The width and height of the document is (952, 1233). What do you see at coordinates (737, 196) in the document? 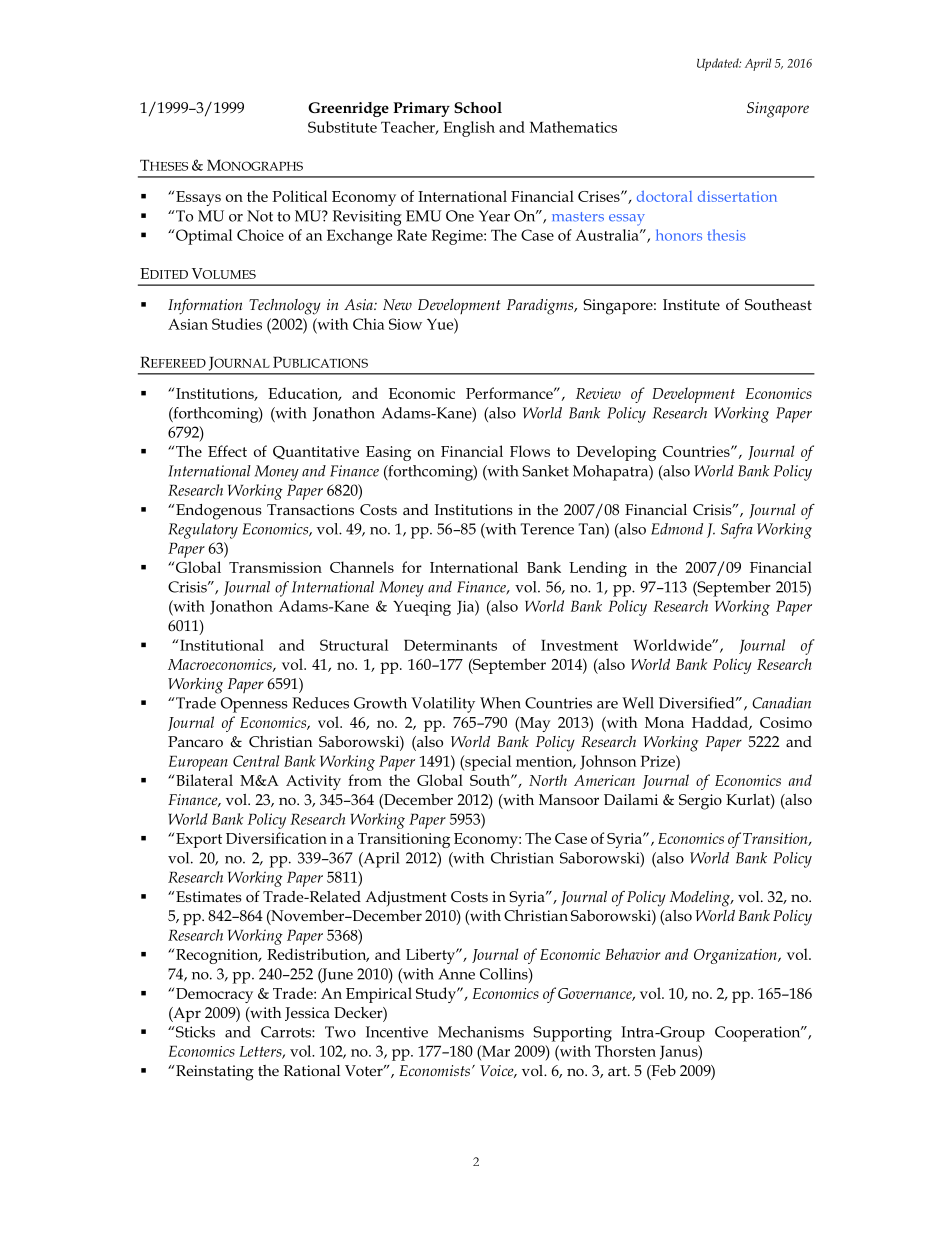
I see `dissertation` at bounding box center [737, 196].
